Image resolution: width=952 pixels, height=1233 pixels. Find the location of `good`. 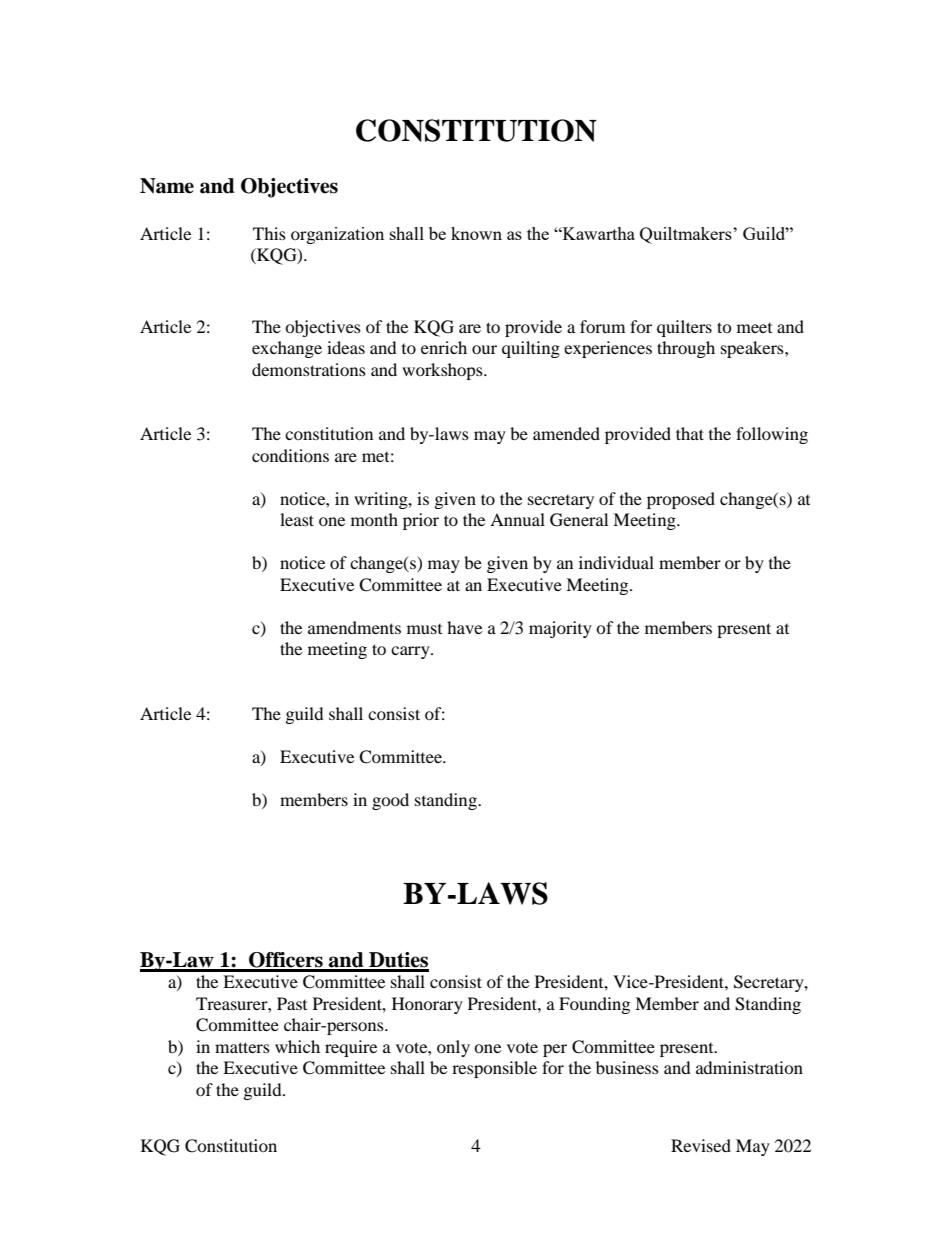

good is located at coordinates (390, 801).
